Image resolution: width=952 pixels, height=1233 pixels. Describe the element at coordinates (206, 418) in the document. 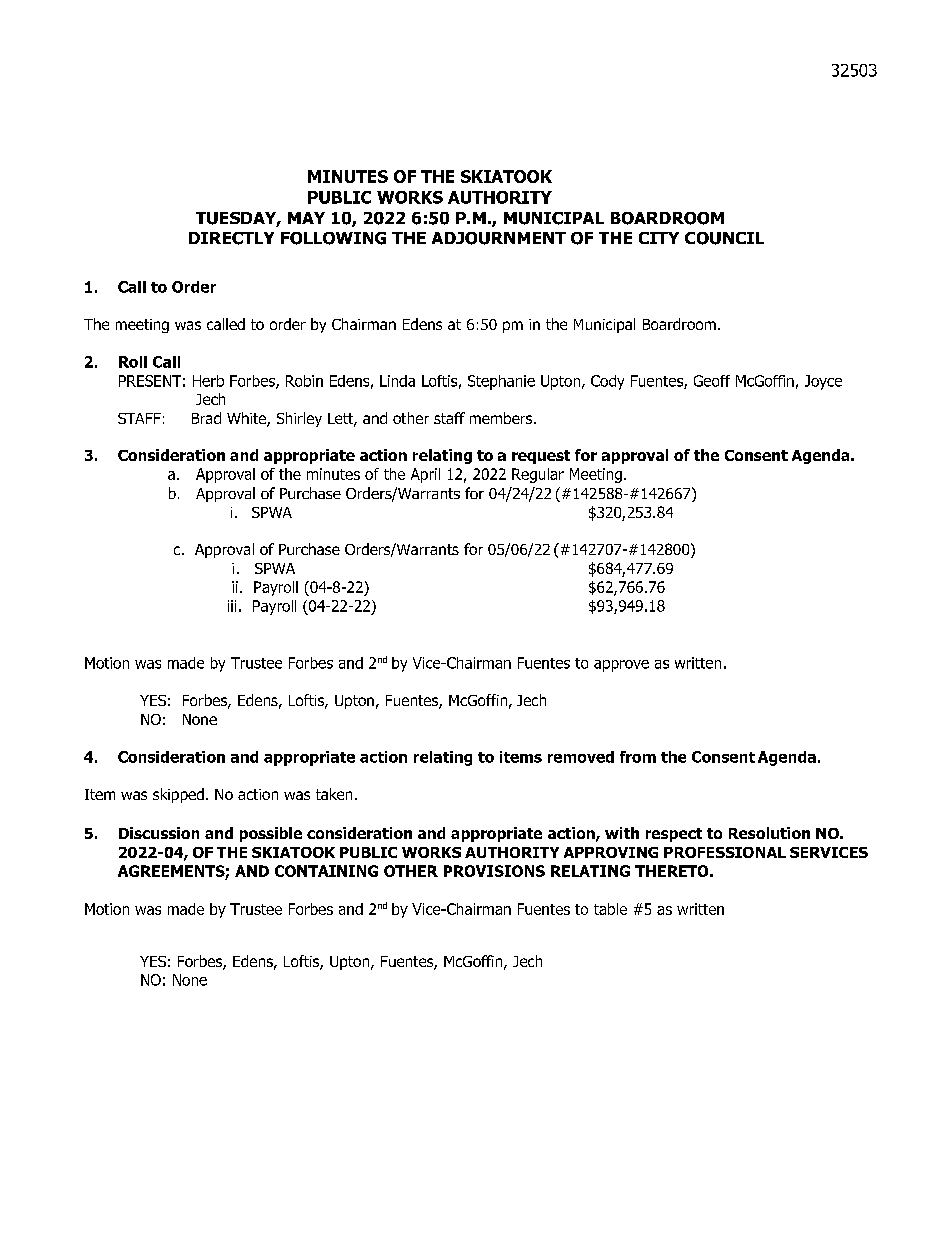

I see `Brad` at that location.
